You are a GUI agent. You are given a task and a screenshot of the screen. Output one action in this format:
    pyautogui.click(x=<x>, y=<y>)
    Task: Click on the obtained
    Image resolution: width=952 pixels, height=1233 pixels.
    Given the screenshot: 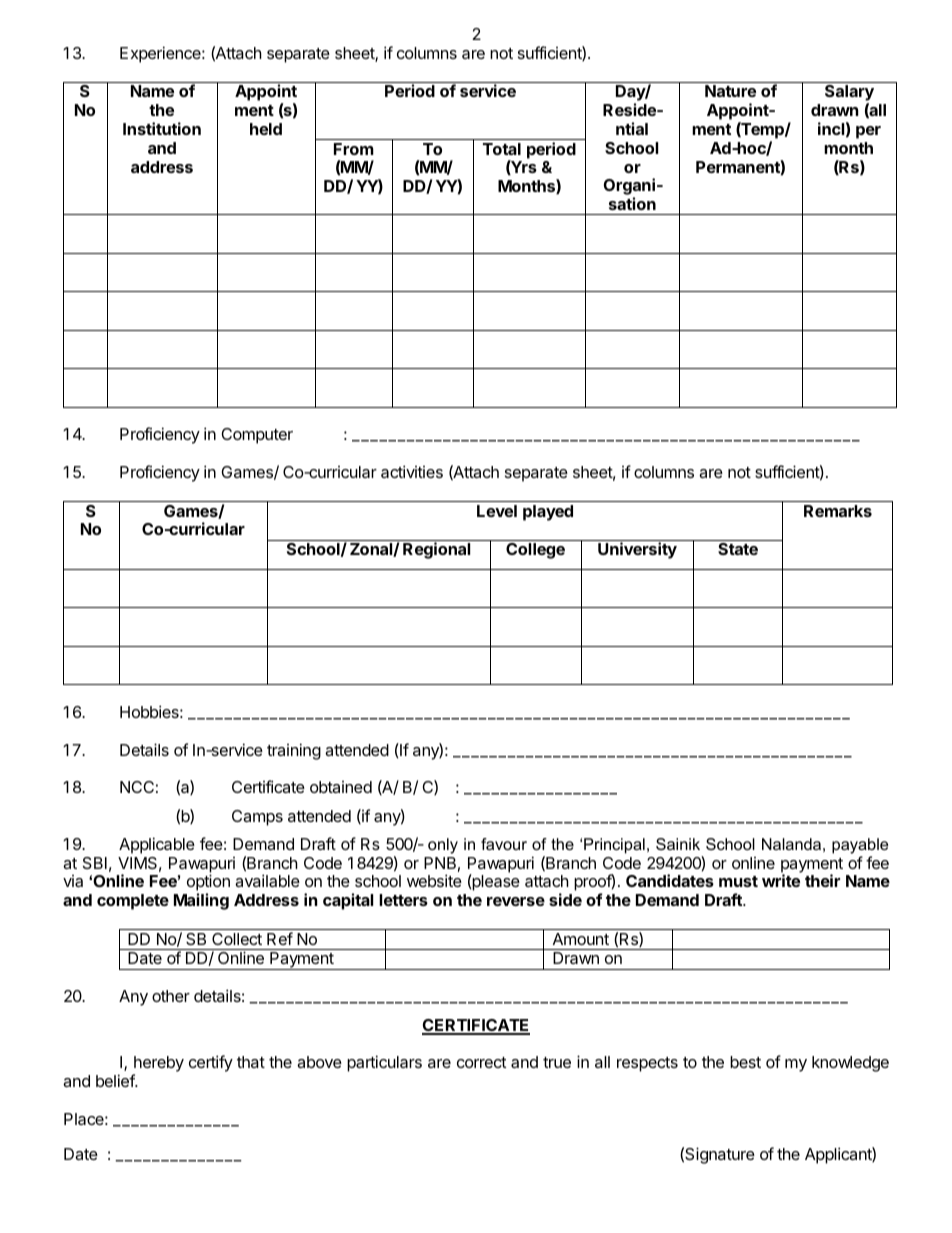 What is the action you would take?
    pyautogui.click(x=341, y=787)
